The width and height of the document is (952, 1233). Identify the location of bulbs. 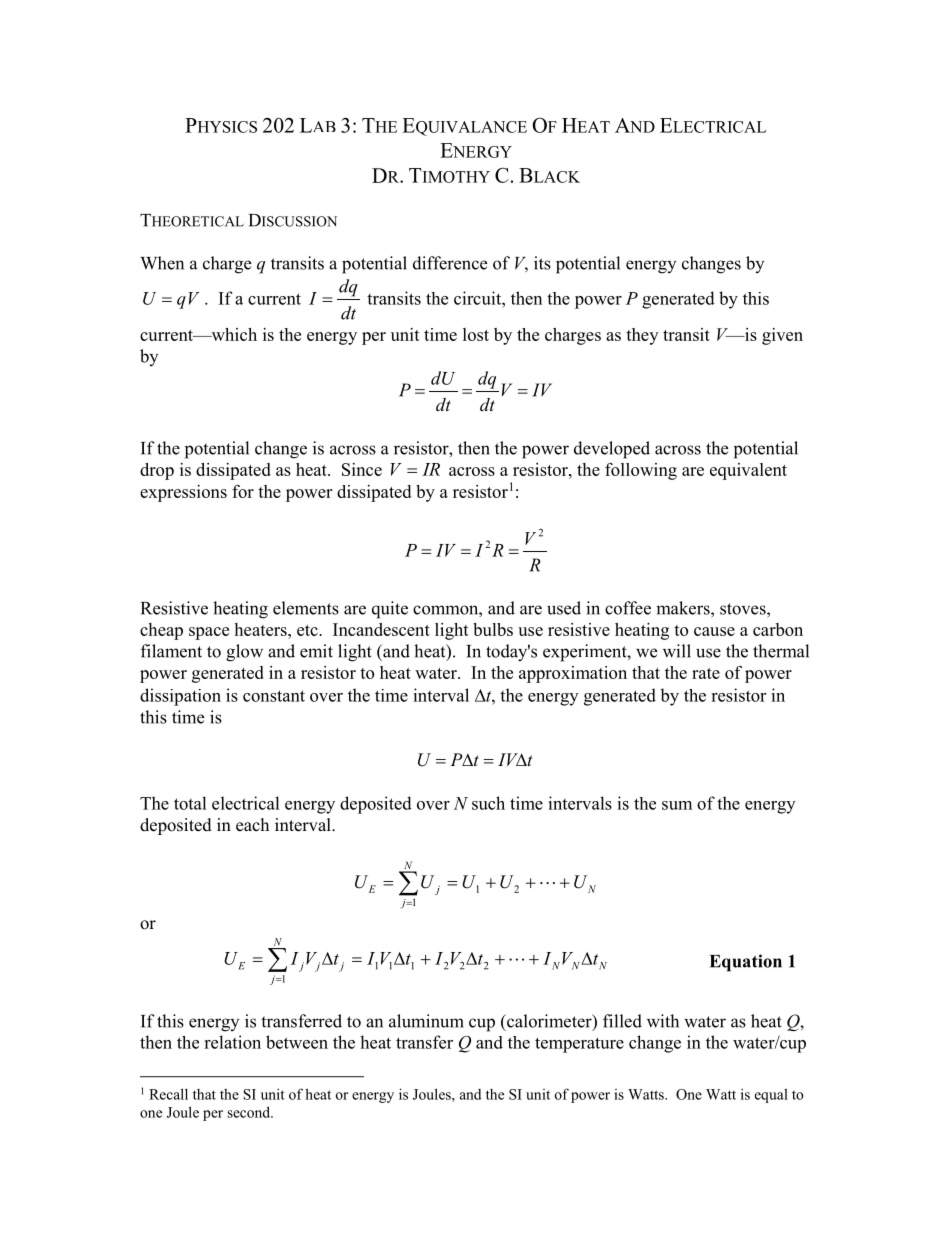
(493, 629).
